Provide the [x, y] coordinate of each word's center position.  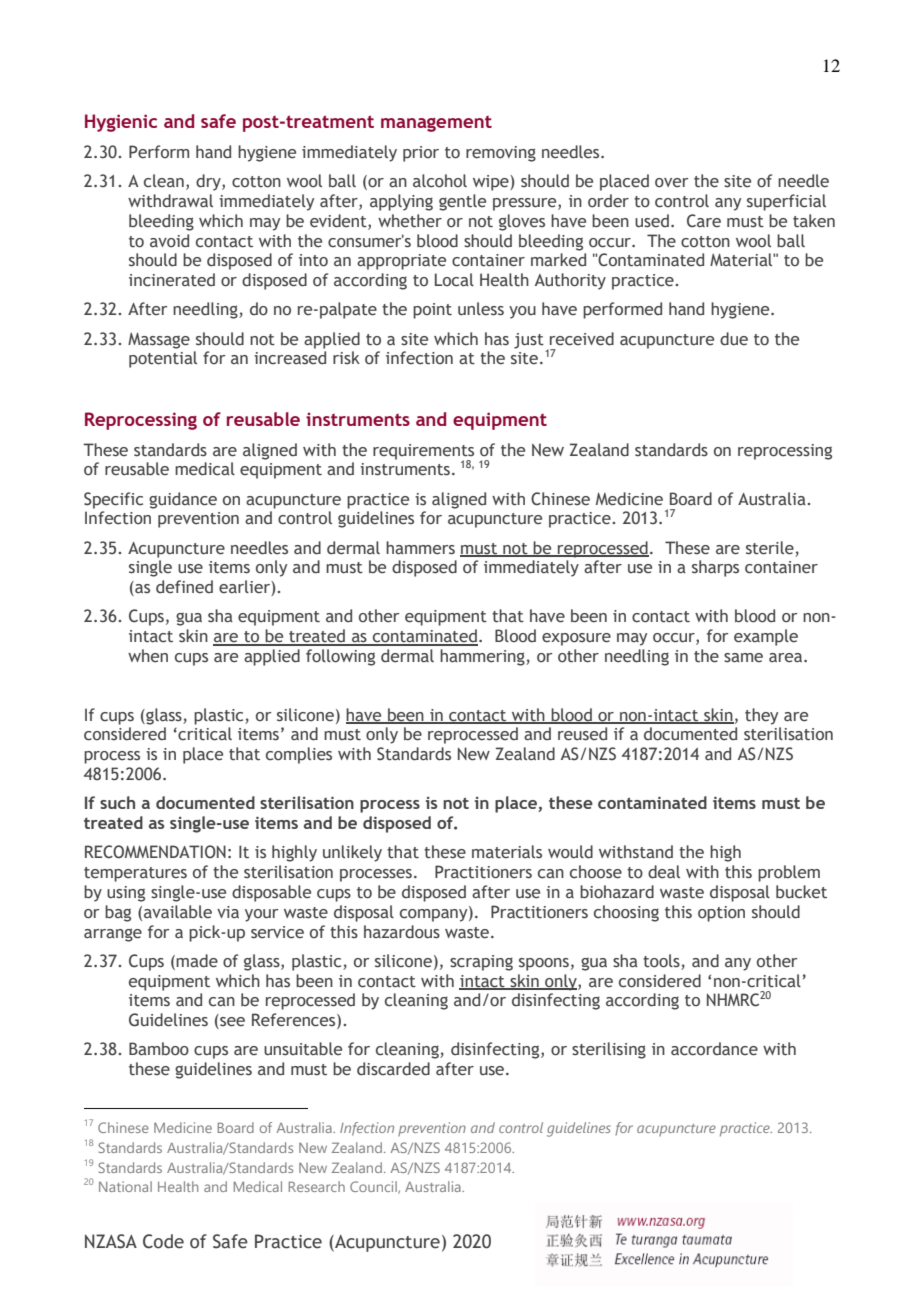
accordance [714, 1049]
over [671, 183]
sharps [715, 568]
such [117, 802]
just [529, 341]
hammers [420, 548]
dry [209, 182]
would [570, 852]
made [197, 961]
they [761, 716]
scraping [481, 963]
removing [501, 154]
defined [184, 587]
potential [163, 359]
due [734, 339]
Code [163, 1241]
